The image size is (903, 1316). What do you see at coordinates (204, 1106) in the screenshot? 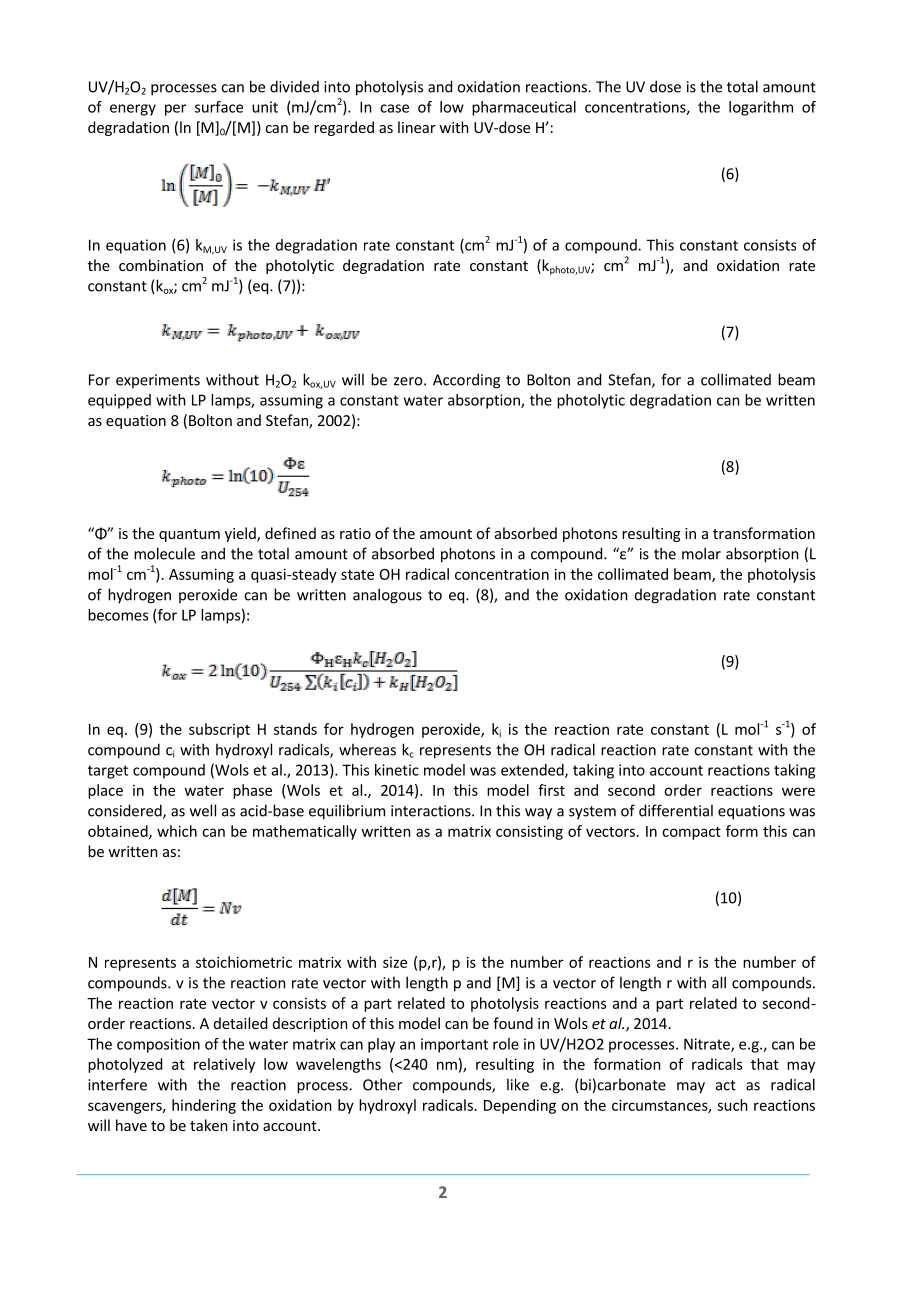
I see `hindering` at bounding box center [204, 1106].
